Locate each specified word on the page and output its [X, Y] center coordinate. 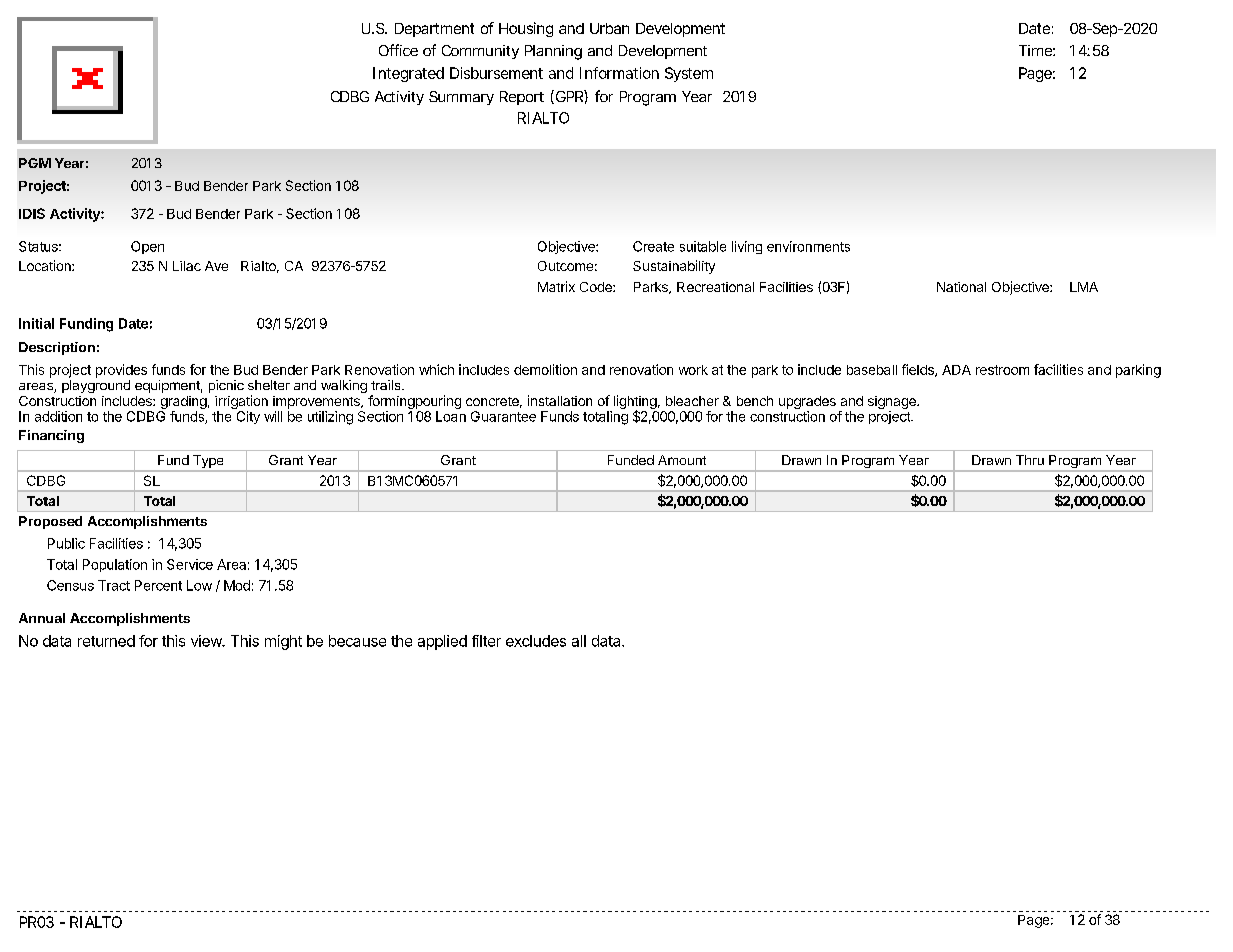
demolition [545, 369]
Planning [553, 52]
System [689, 74]
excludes [536, 641]
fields [919, 370]
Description [57, 348]
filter [486, 641]
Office [398, 50]
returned [106, 641]
